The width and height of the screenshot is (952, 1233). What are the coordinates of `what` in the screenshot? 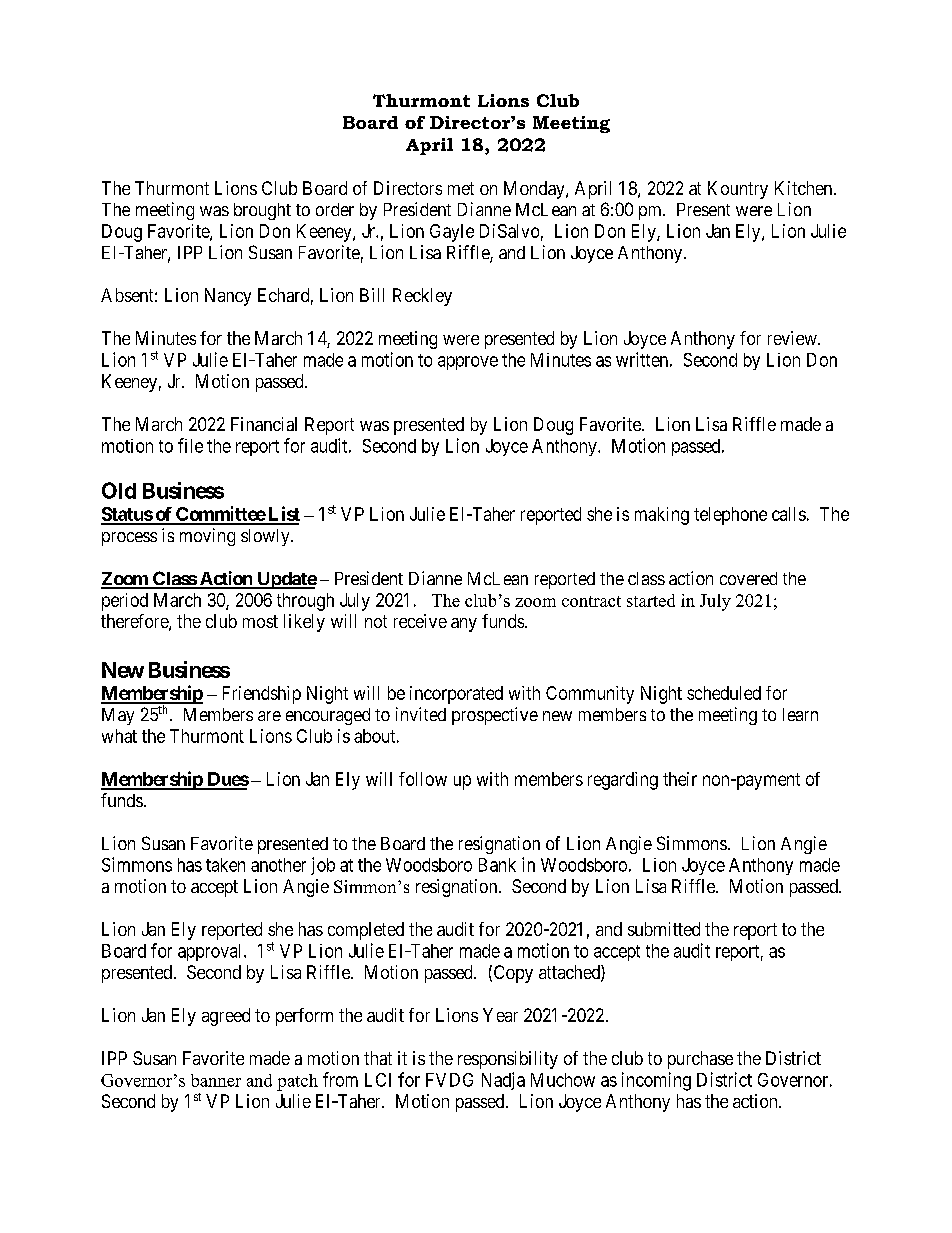 It's located at (119, 736).
